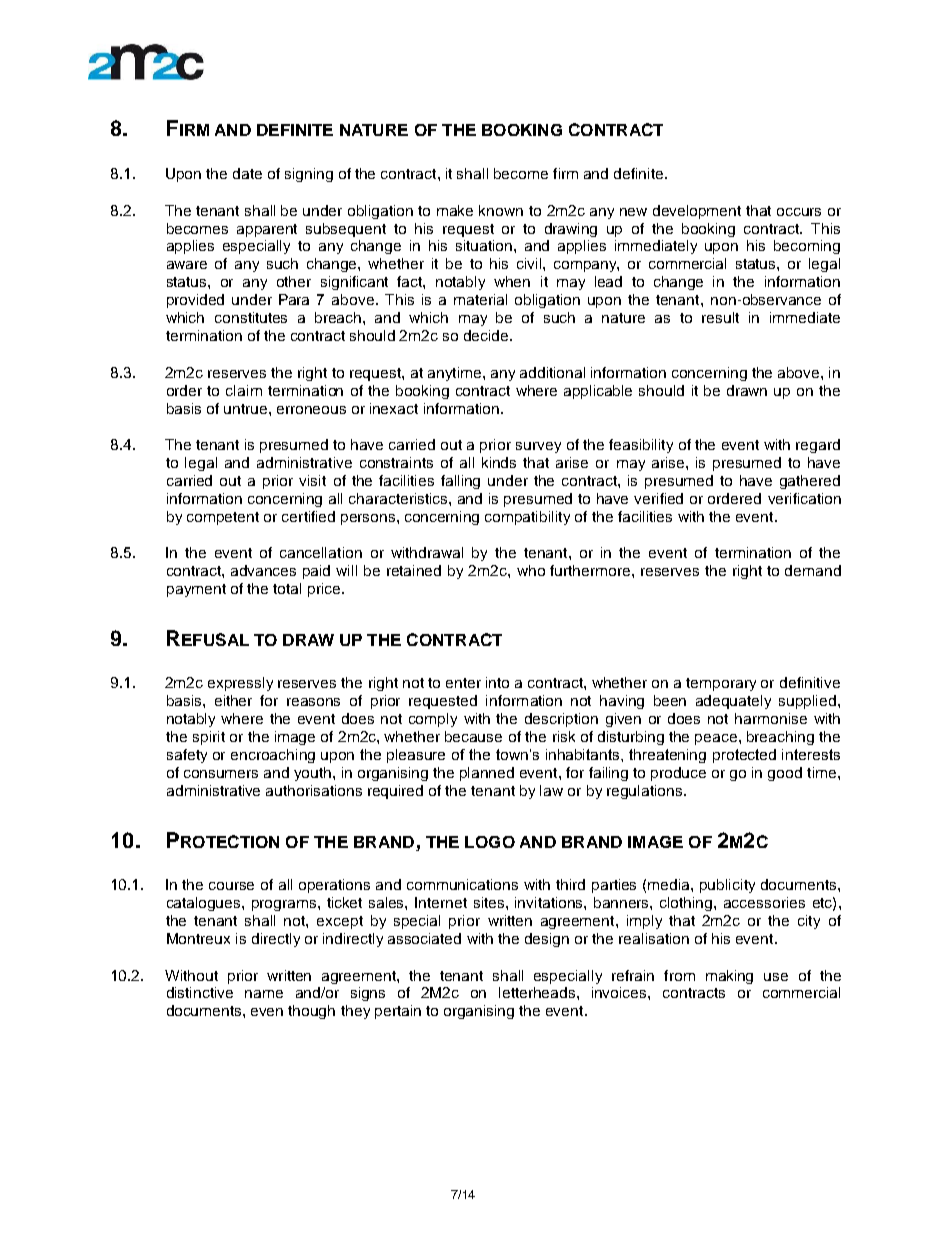 The height and width of the screenshot is (1233, 952). I want to click on gathered, so click(810, 482).
